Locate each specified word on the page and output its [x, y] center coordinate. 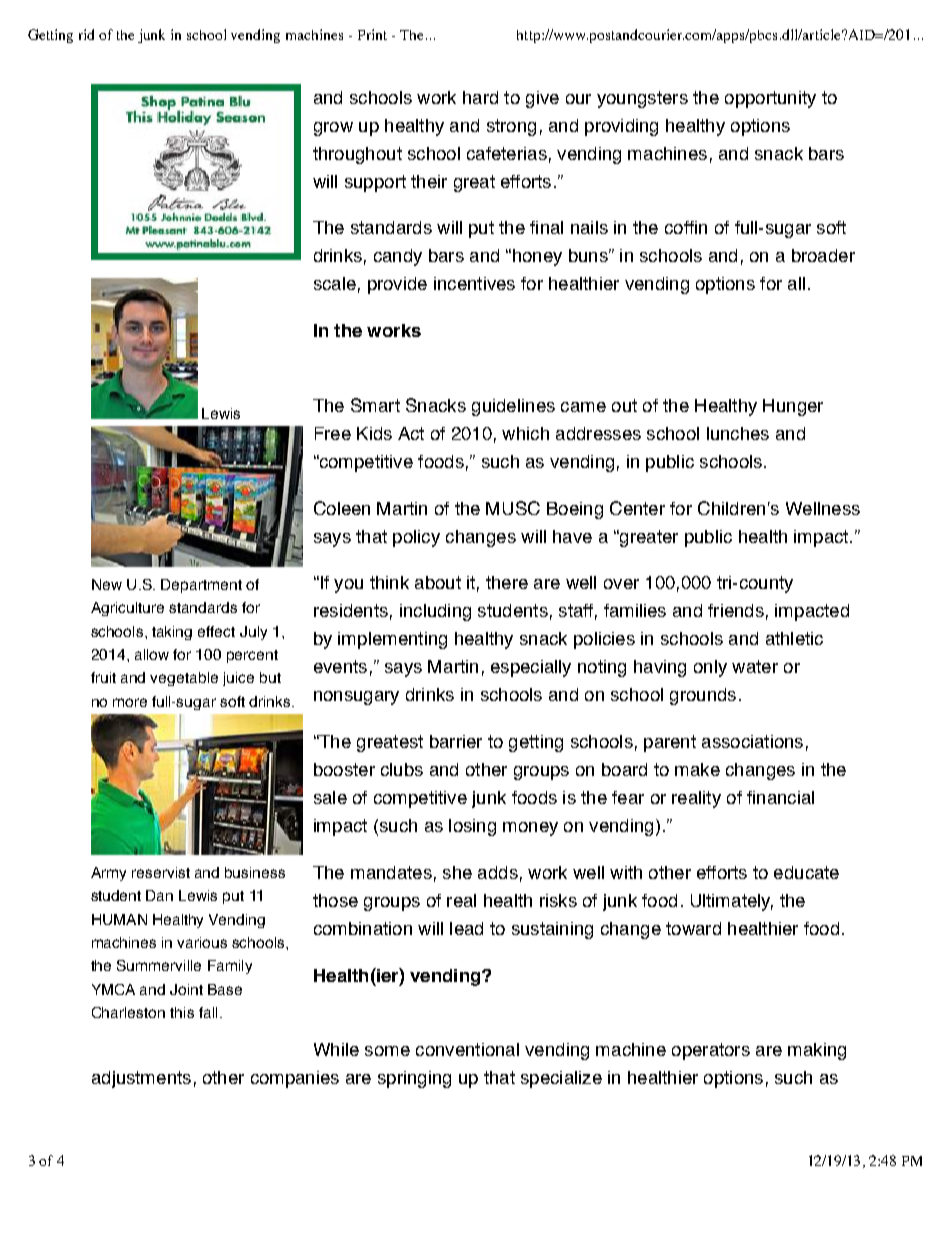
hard [480, 97]
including [435, 612]
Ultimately [732, 902]
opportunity [770, 99]
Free [333, 433]
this [182, 1012]
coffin [686, 227]
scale [335, 283]
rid [86, 34]
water [755, 666]
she [457, 872]
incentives [474, 283]
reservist [161, 872]
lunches [738, 433]
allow [152, 654]
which [525, 433]
